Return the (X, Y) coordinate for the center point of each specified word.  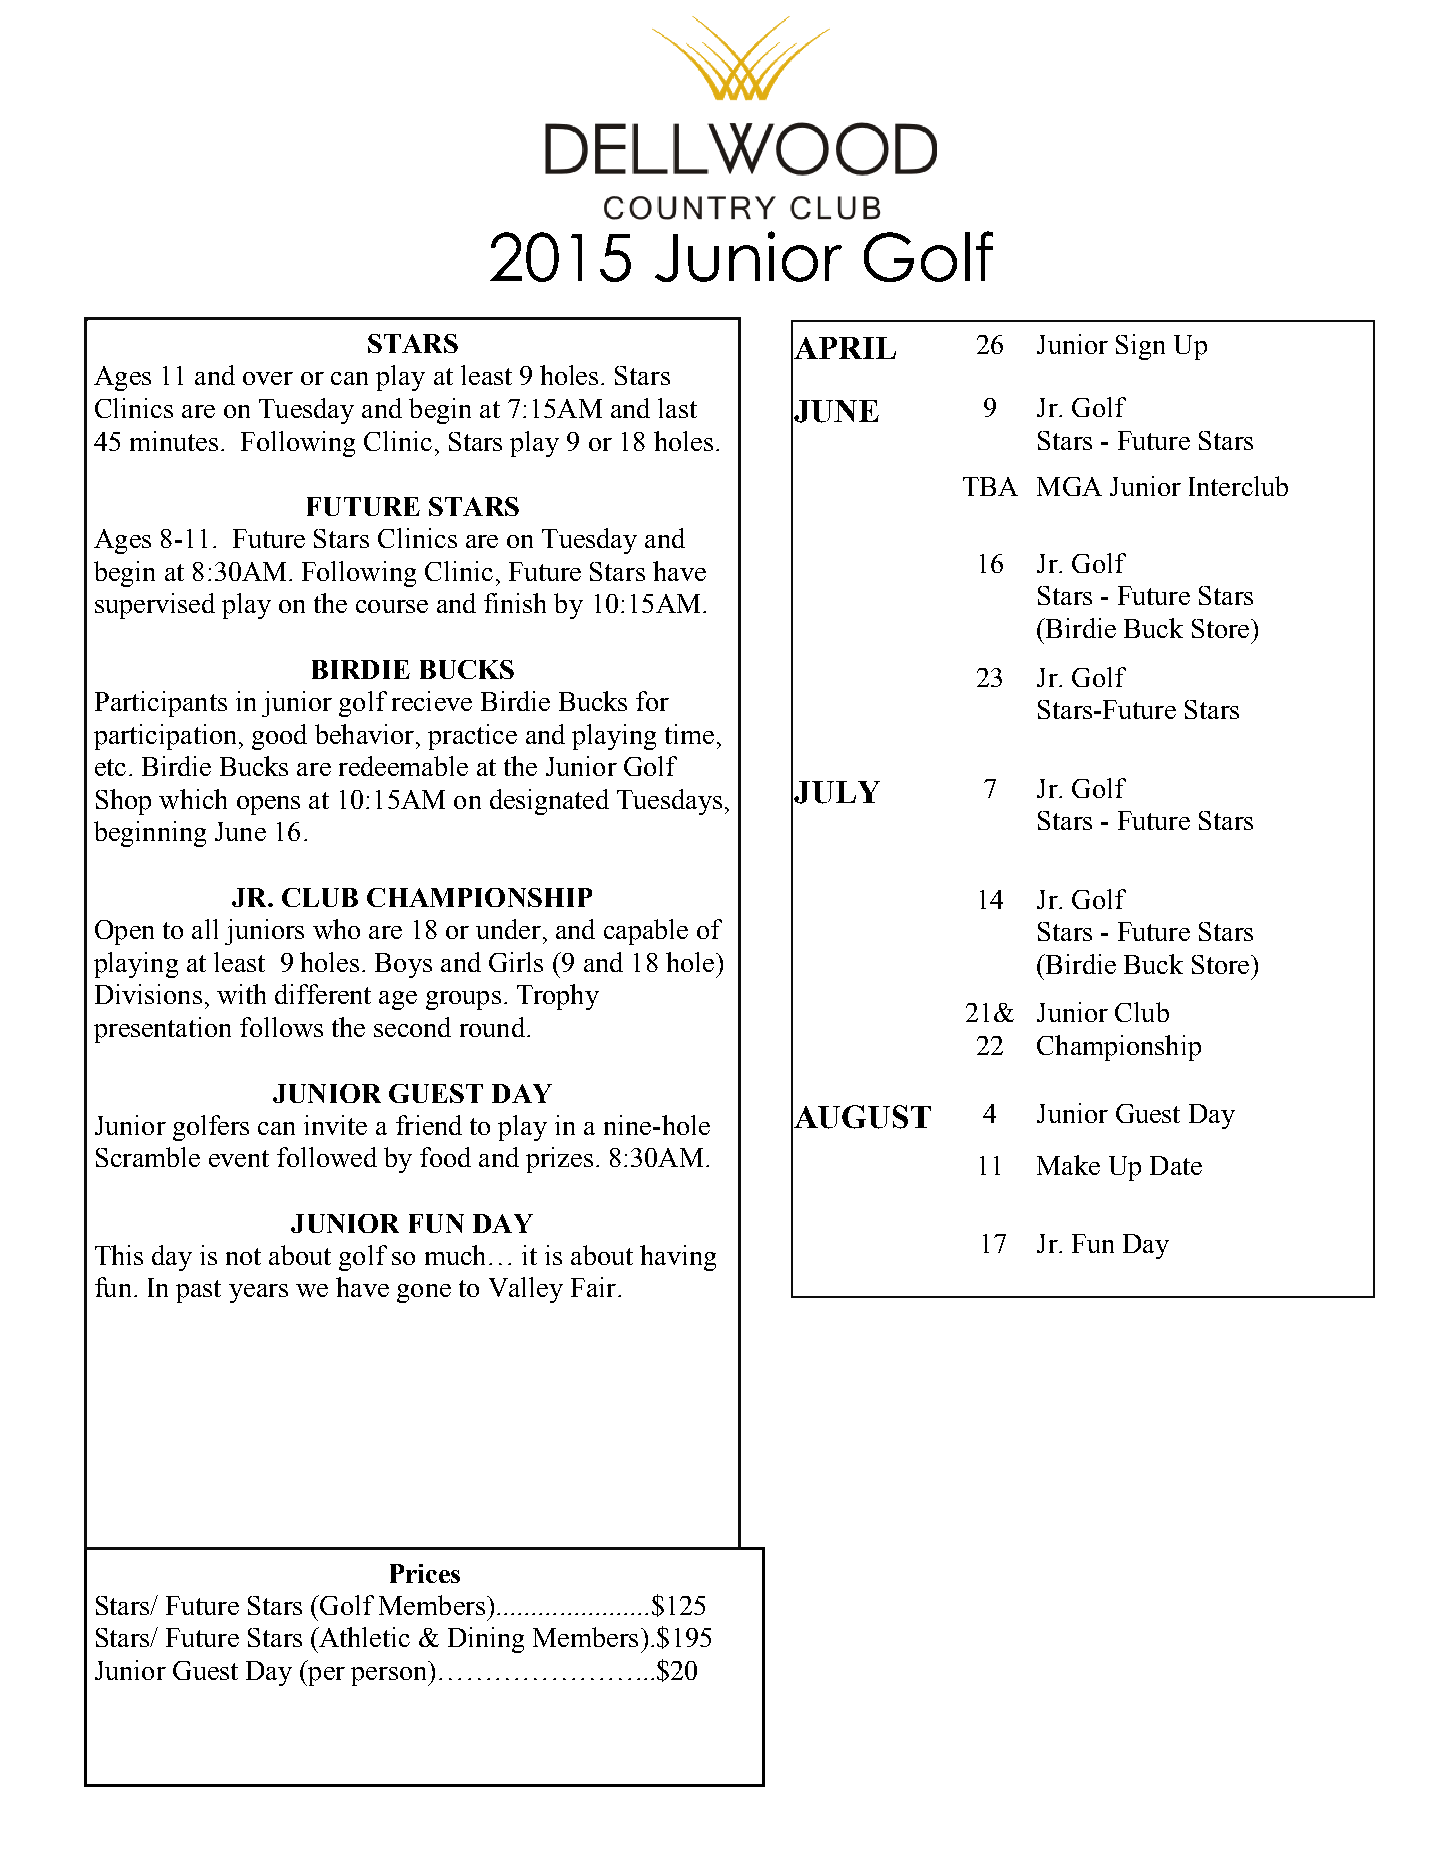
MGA (1069, 486)
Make (1068, 1165)
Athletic (363, 1637)
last (677, 408)
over (268, 378)
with (241, 994)
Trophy (558, 997)
